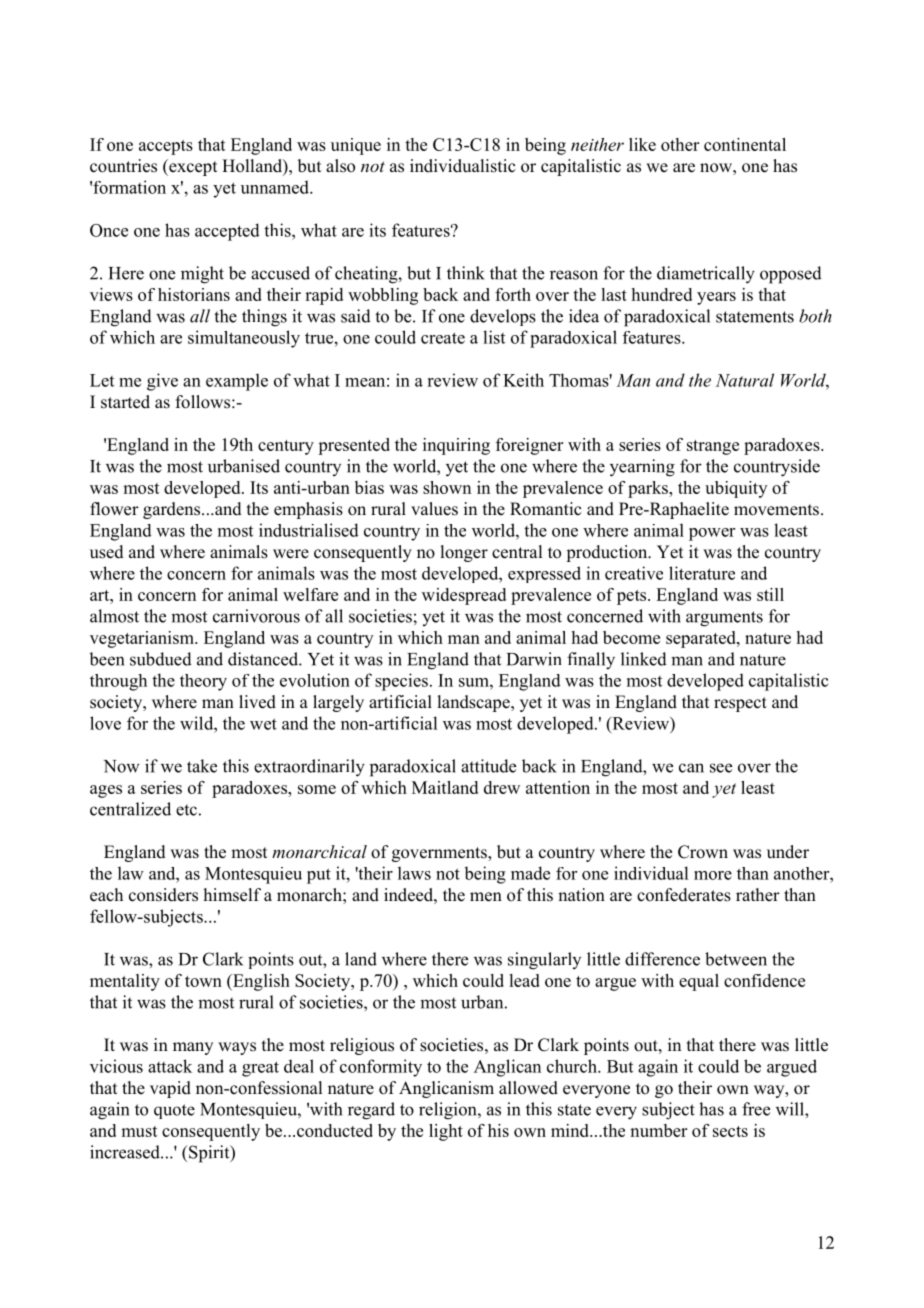 This screenshot has width=924, height=1308. Describe the element at coordinates (446, 1132) in the screenshot. I see `light` at that location.
